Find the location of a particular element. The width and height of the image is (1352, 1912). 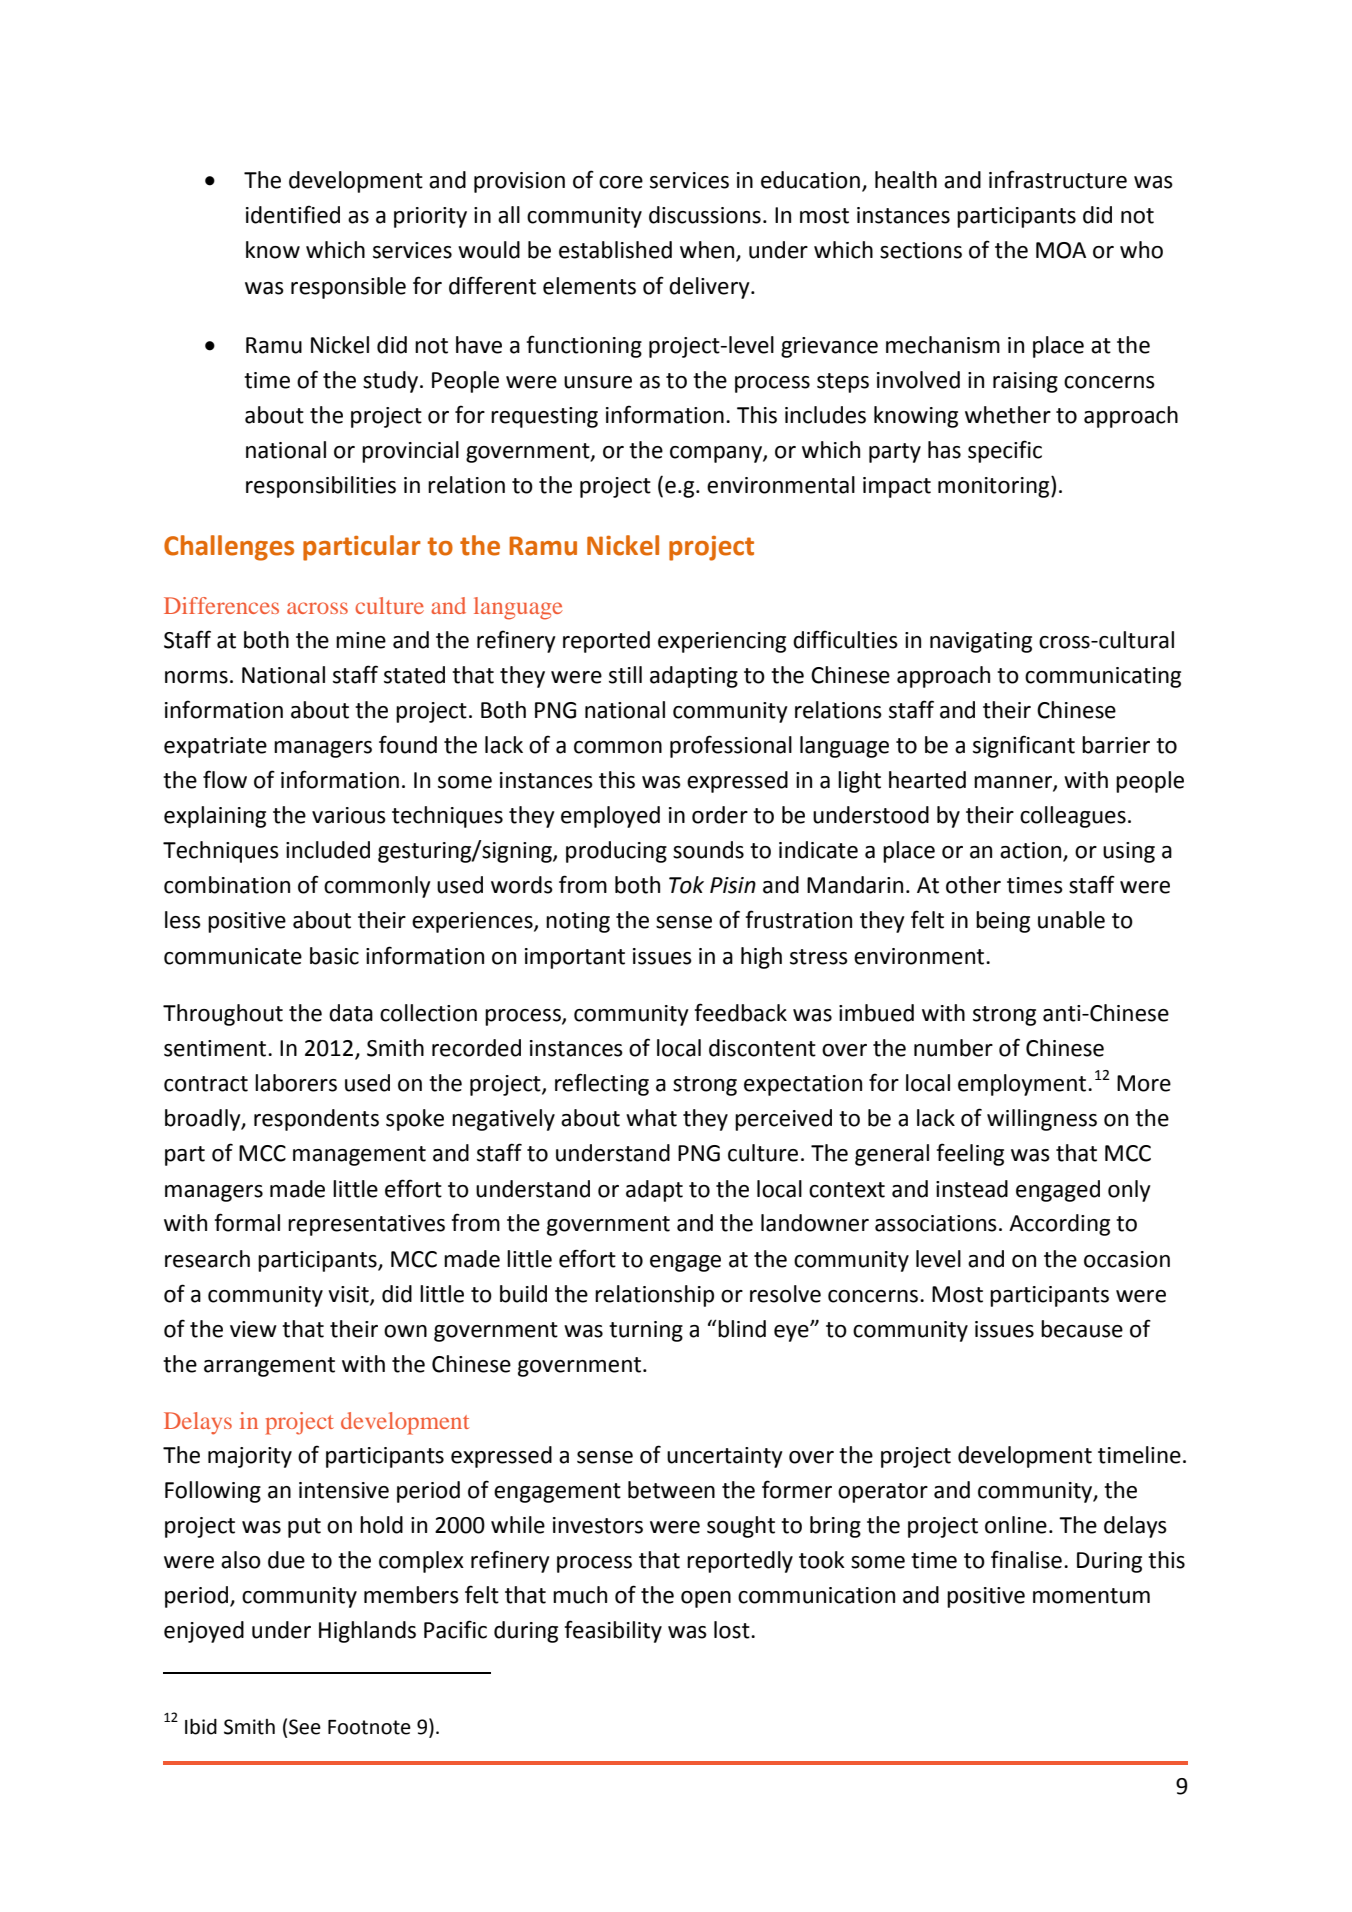

being is located at coordinates (1003, 922).
